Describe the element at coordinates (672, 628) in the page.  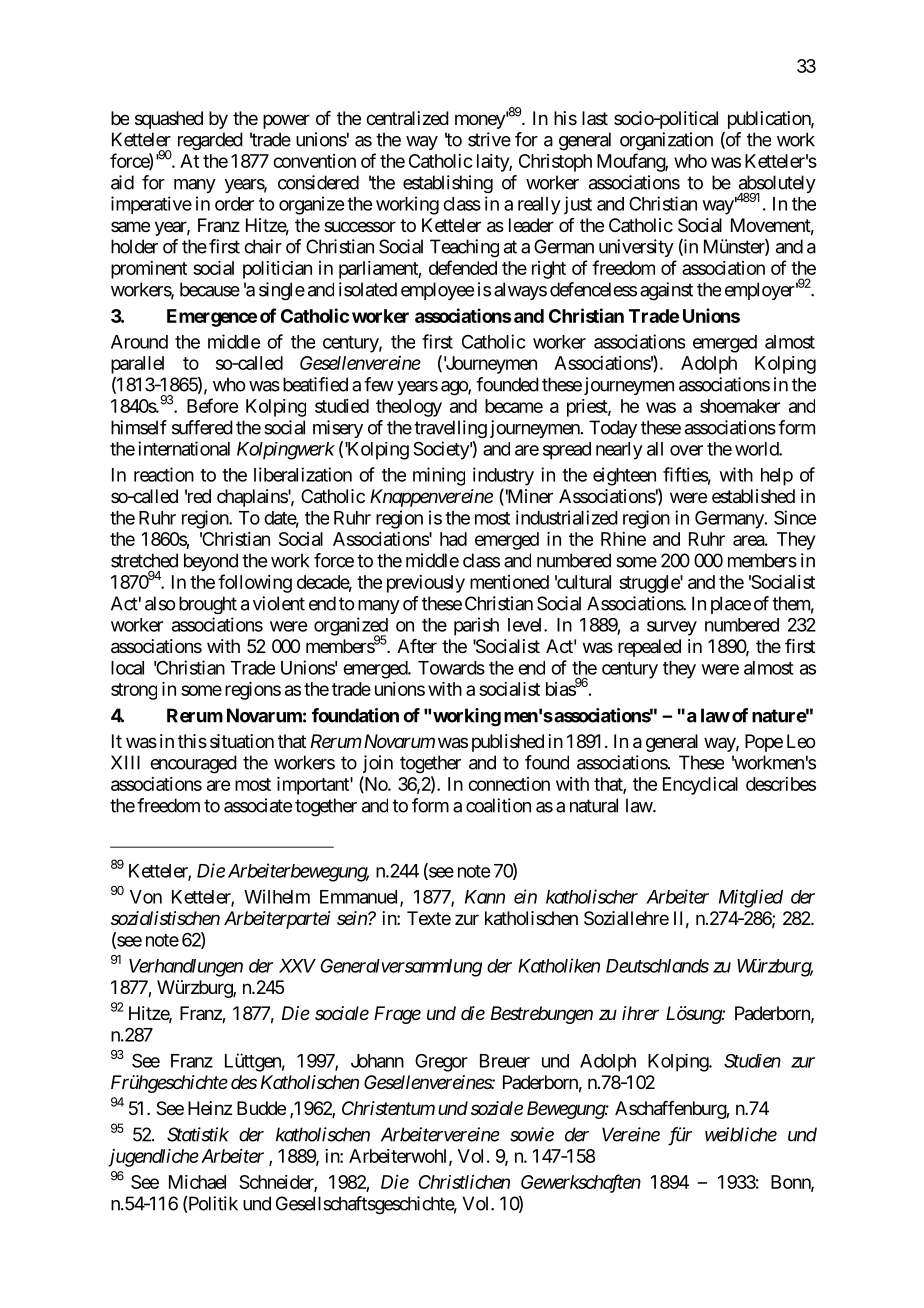
I see `survey` at that location.
